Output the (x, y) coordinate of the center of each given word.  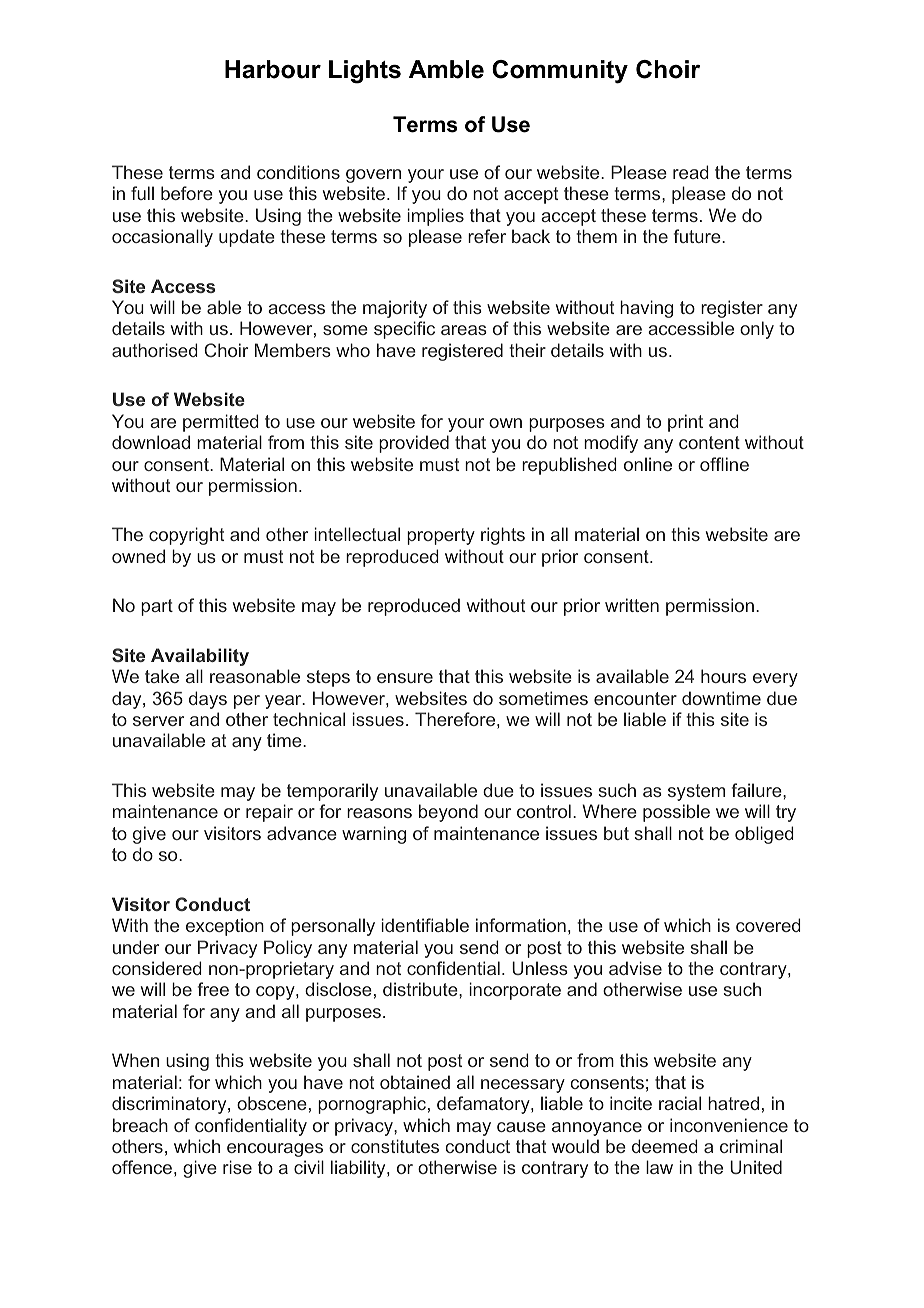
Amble (446, 69)
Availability (200, 657)
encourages (275, 1150)
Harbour (273, 69)
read (691, 172)
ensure (405, 678)
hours (723, 676)
